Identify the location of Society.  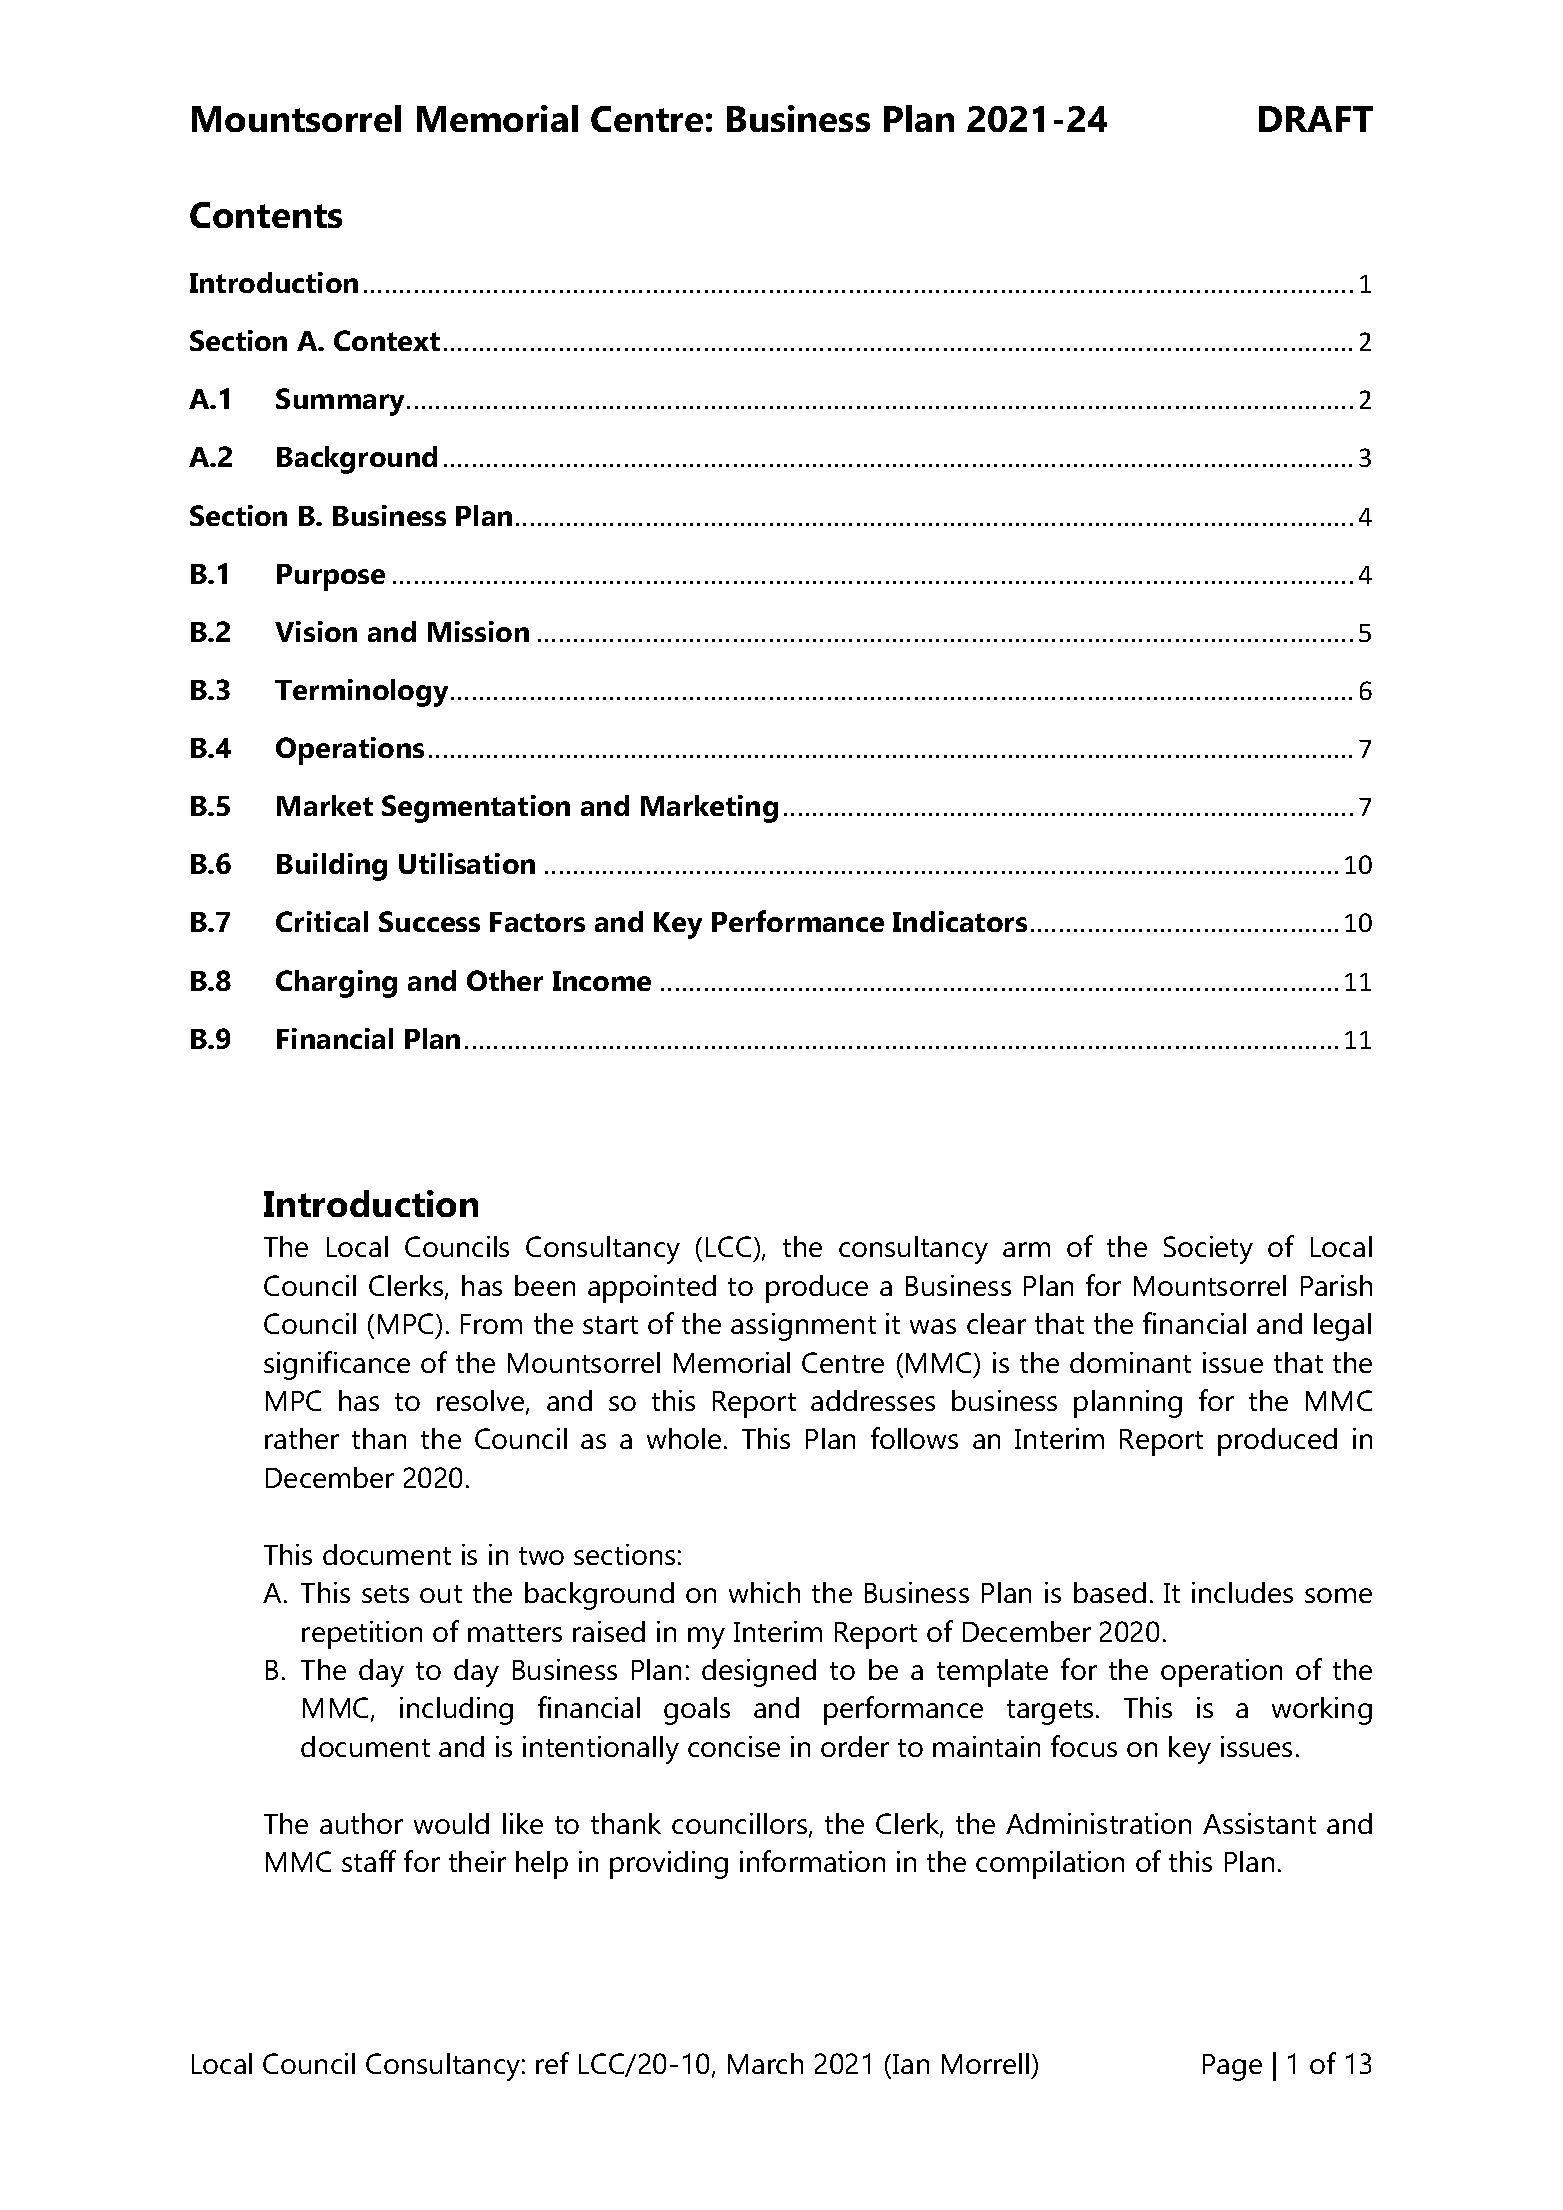
(1208, 1250).
